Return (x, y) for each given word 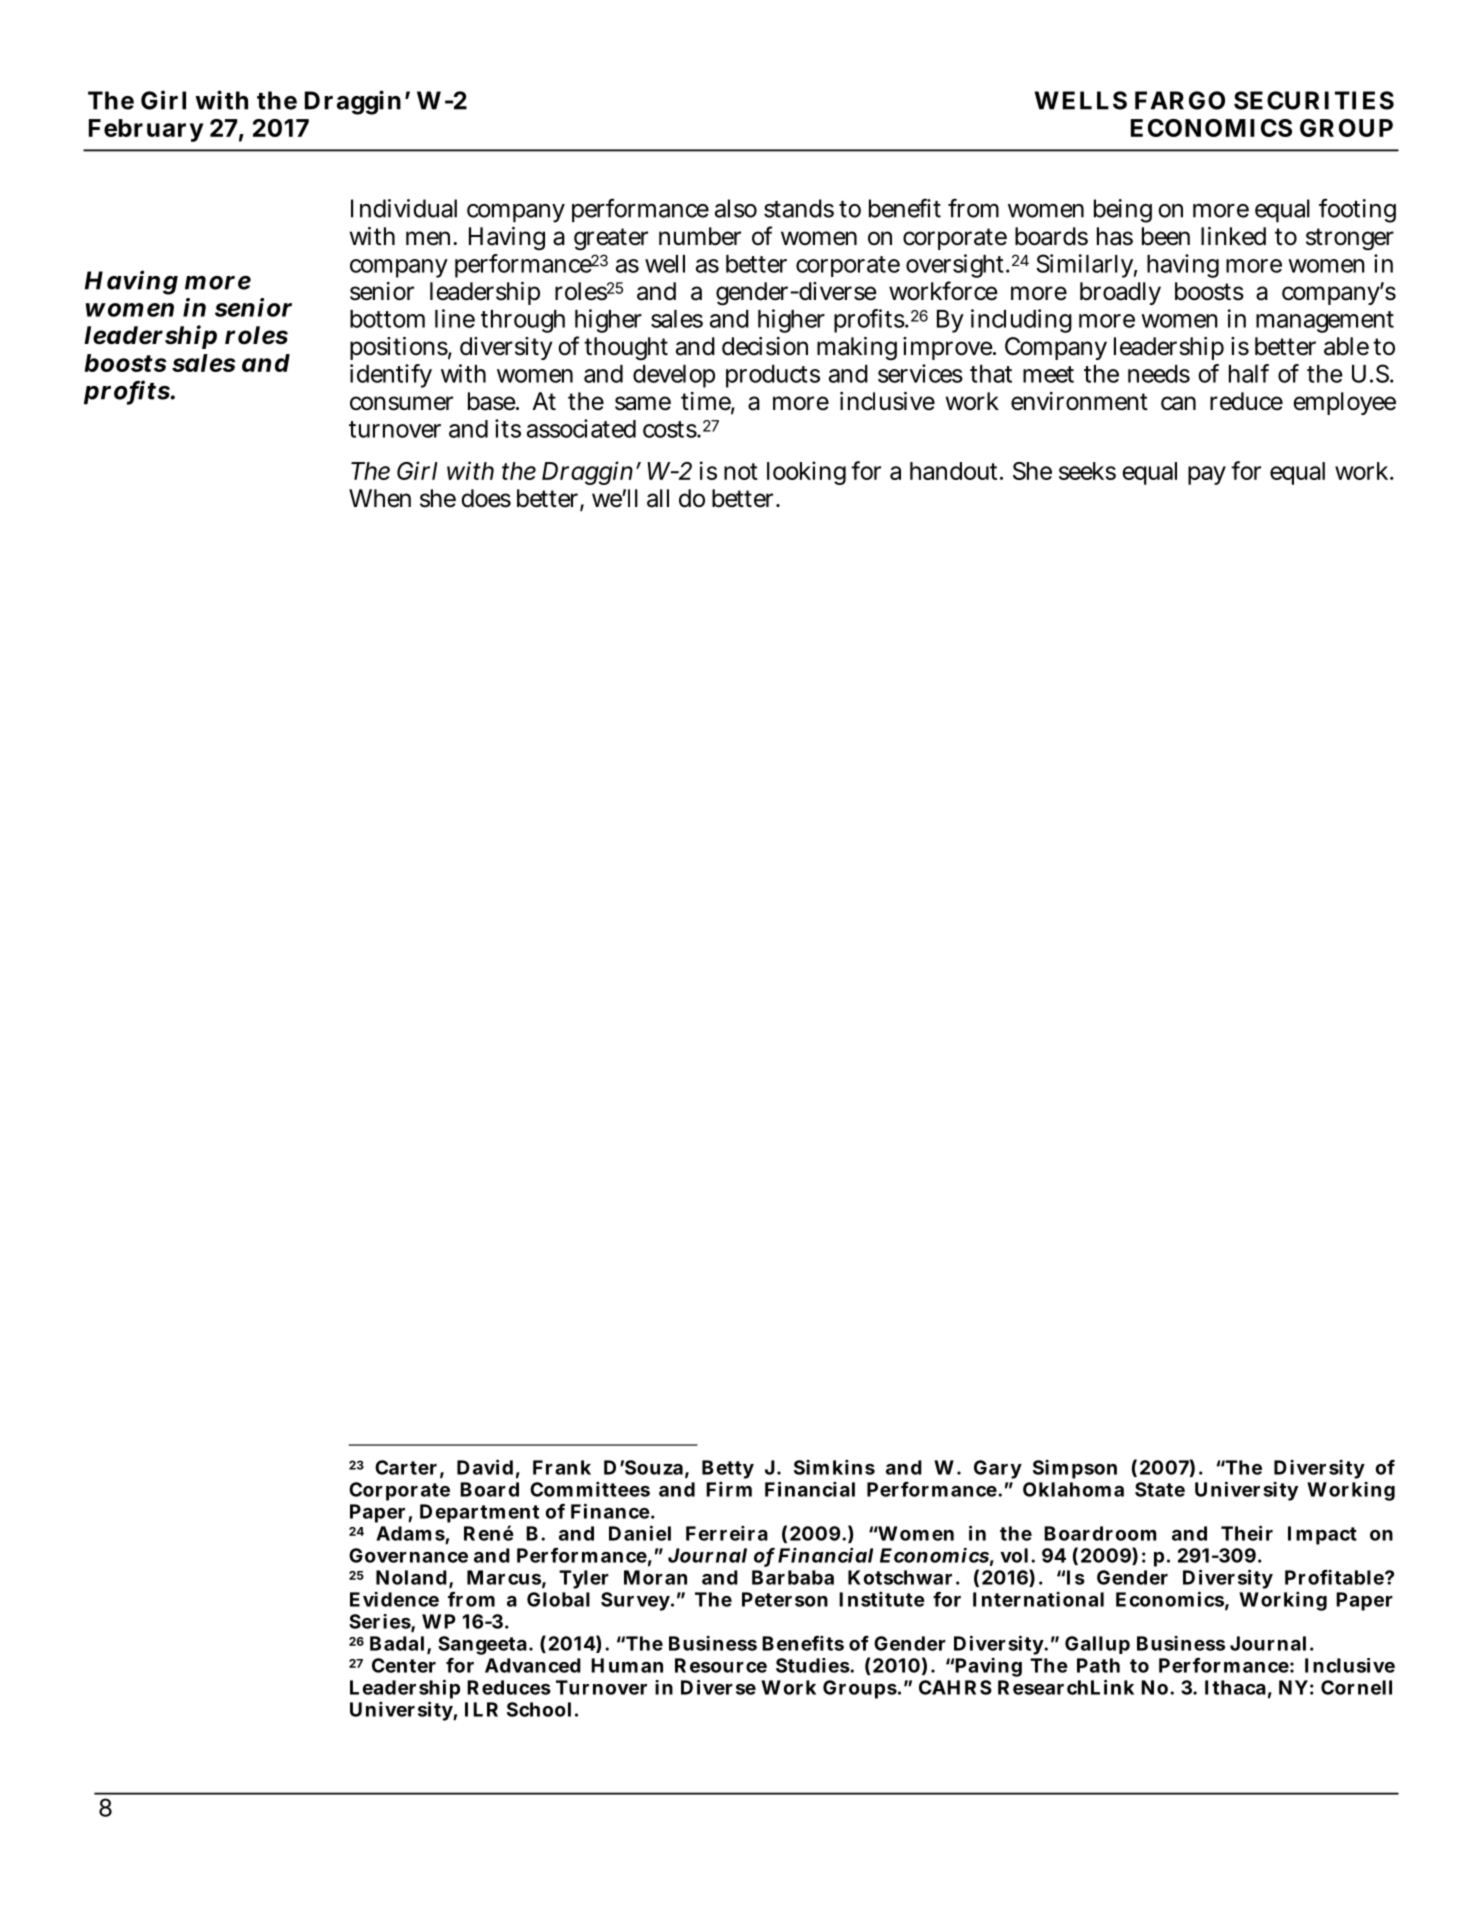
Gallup (1097, 1645)
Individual (404, 208)
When (380, 498)
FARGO (1180, 100)
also (736, 208)
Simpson (1075, 1469)
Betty (728, 1469)
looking (806, 473)
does (486, 498)
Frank (562, 1467)
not (741, 471)
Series (380, 1622)
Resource (721, 1665)
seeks (1087, 471)
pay (1207, 475)
